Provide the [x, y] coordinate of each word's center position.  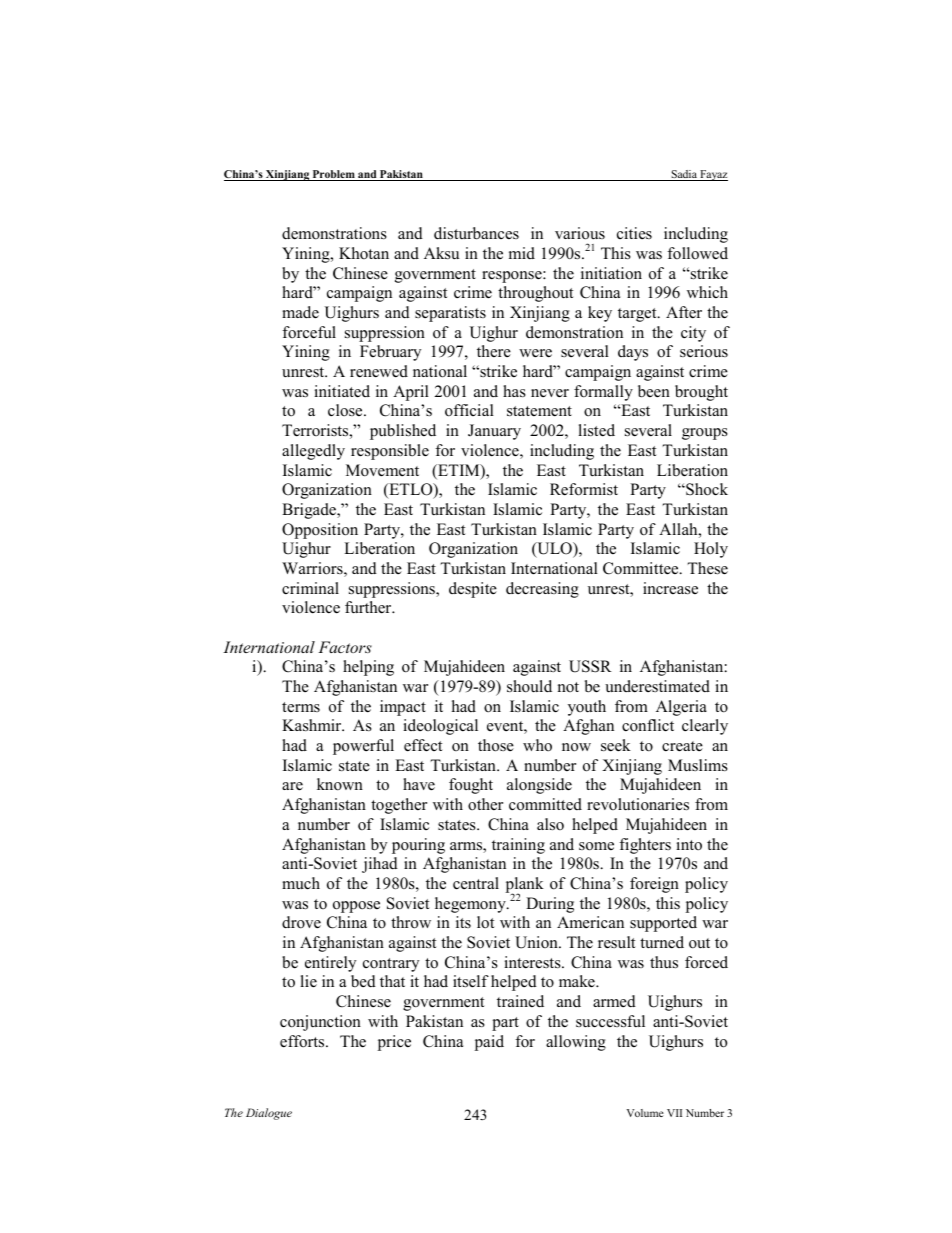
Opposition [320, 531]
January [494, 432]
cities [634, 233]
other [485, 804]
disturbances [476, 233]
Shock [706, 489]
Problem [333, 175]
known [340, 784]
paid [489, 1043]
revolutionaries [638, 804]
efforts [303, 1041]
